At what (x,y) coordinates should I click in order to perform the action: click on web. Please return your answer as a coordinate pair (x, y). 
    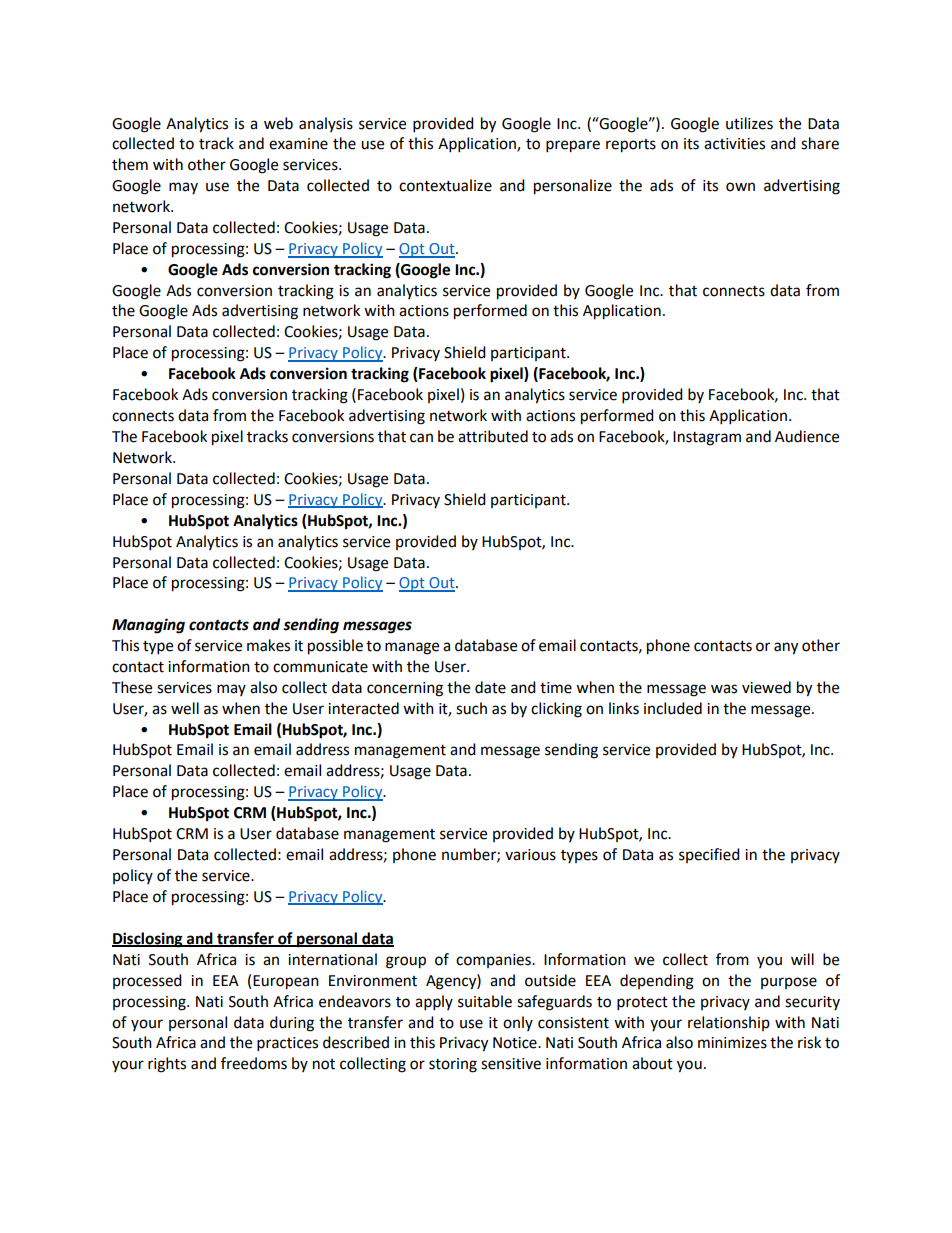
    Looking at the image, I should click on (278, 123).
